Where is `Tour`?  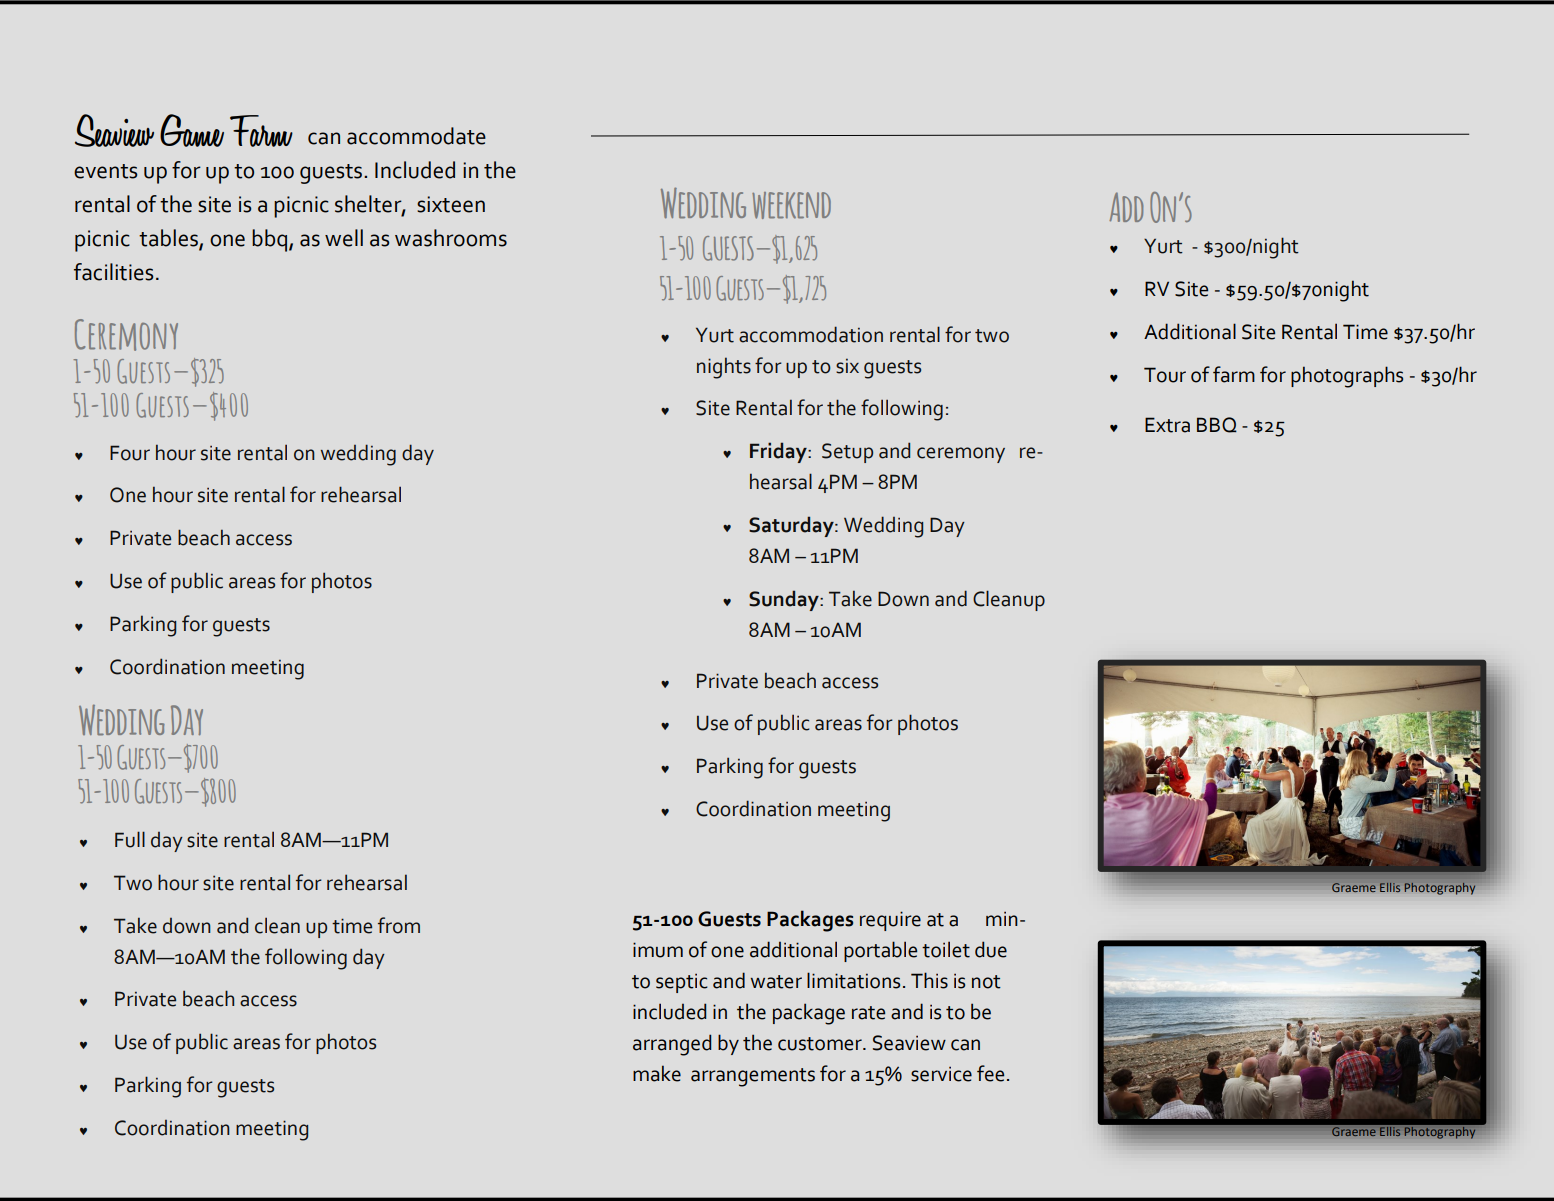 Tour is located at coordinates (1165, 375).
